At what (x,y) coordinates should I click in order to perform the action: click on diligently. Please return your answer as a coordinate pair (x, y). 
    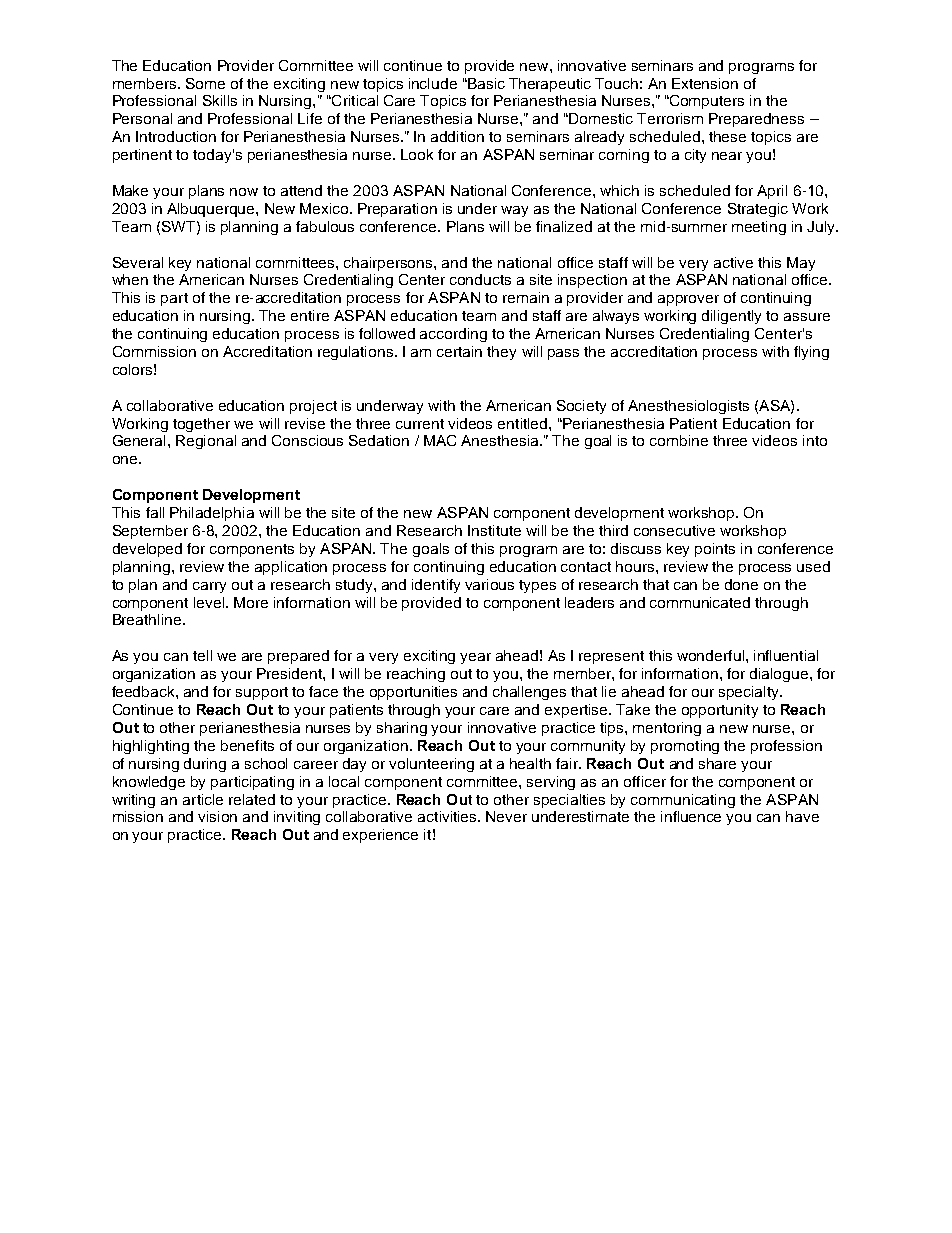
    Looking at the image, I should click on (731, 317).
